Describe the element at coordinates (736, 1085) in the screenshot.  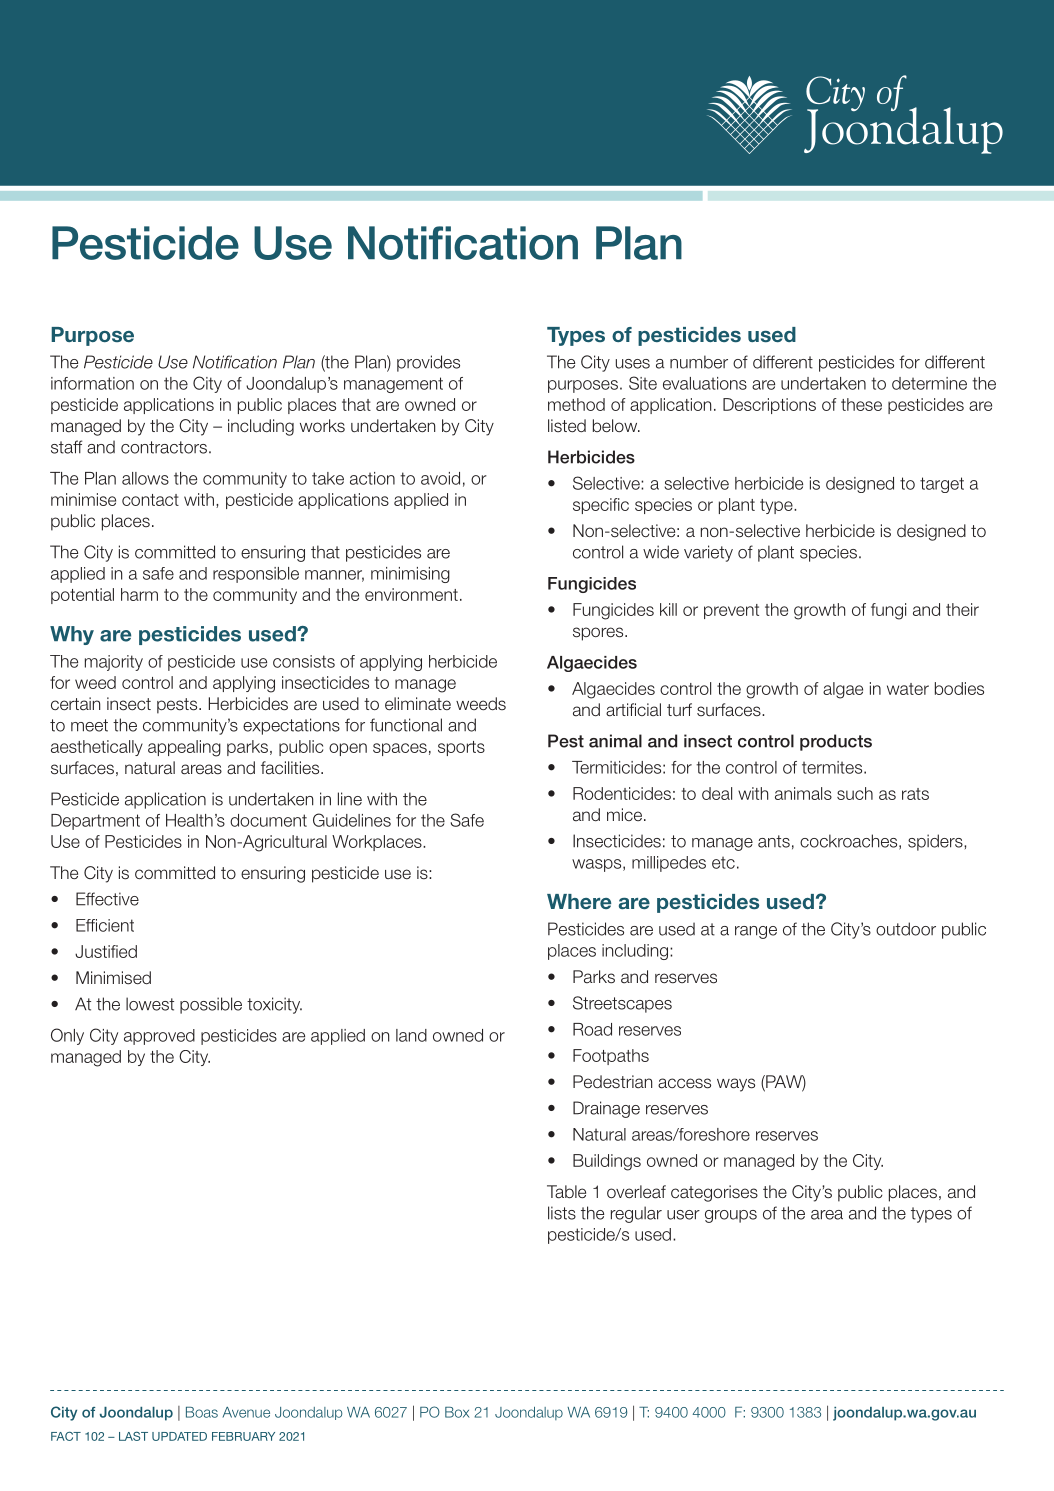
I see `ways` at that location.
